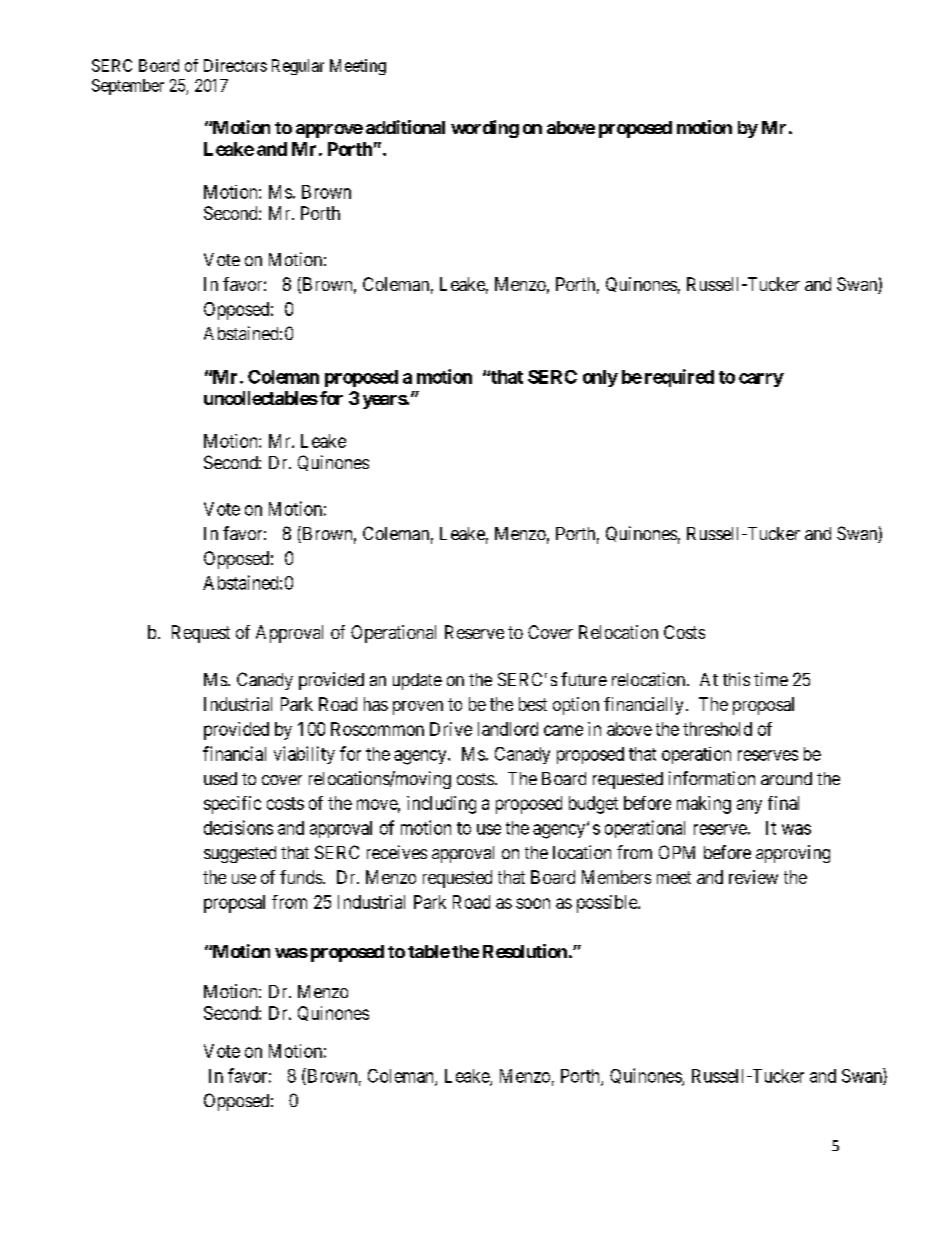  Describe the element at coordinates (128, 87) in the page. I see `September` at that location.
